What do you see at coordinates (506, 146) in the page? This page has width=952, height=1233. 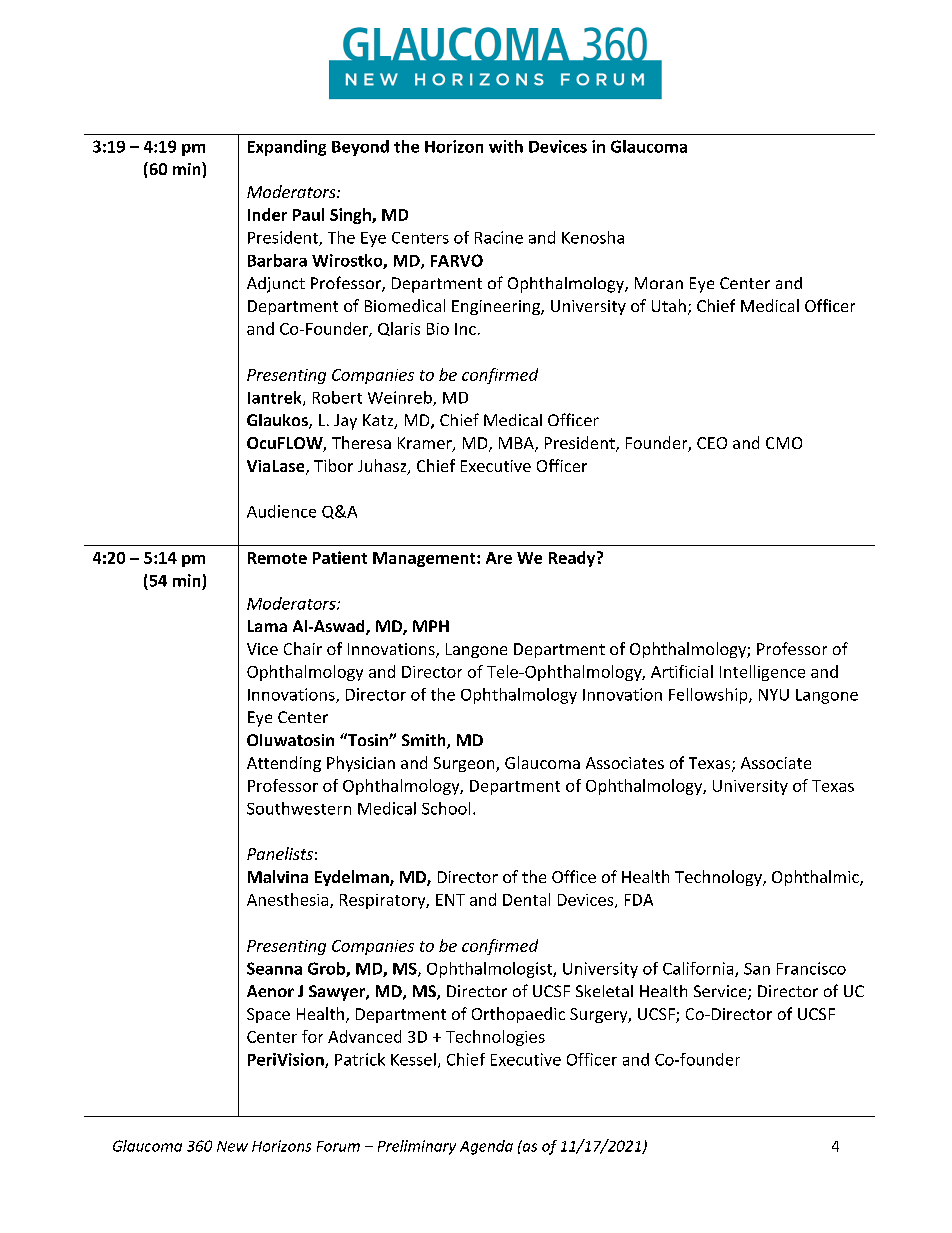 I see `with` at bounding box center [506, 146].
